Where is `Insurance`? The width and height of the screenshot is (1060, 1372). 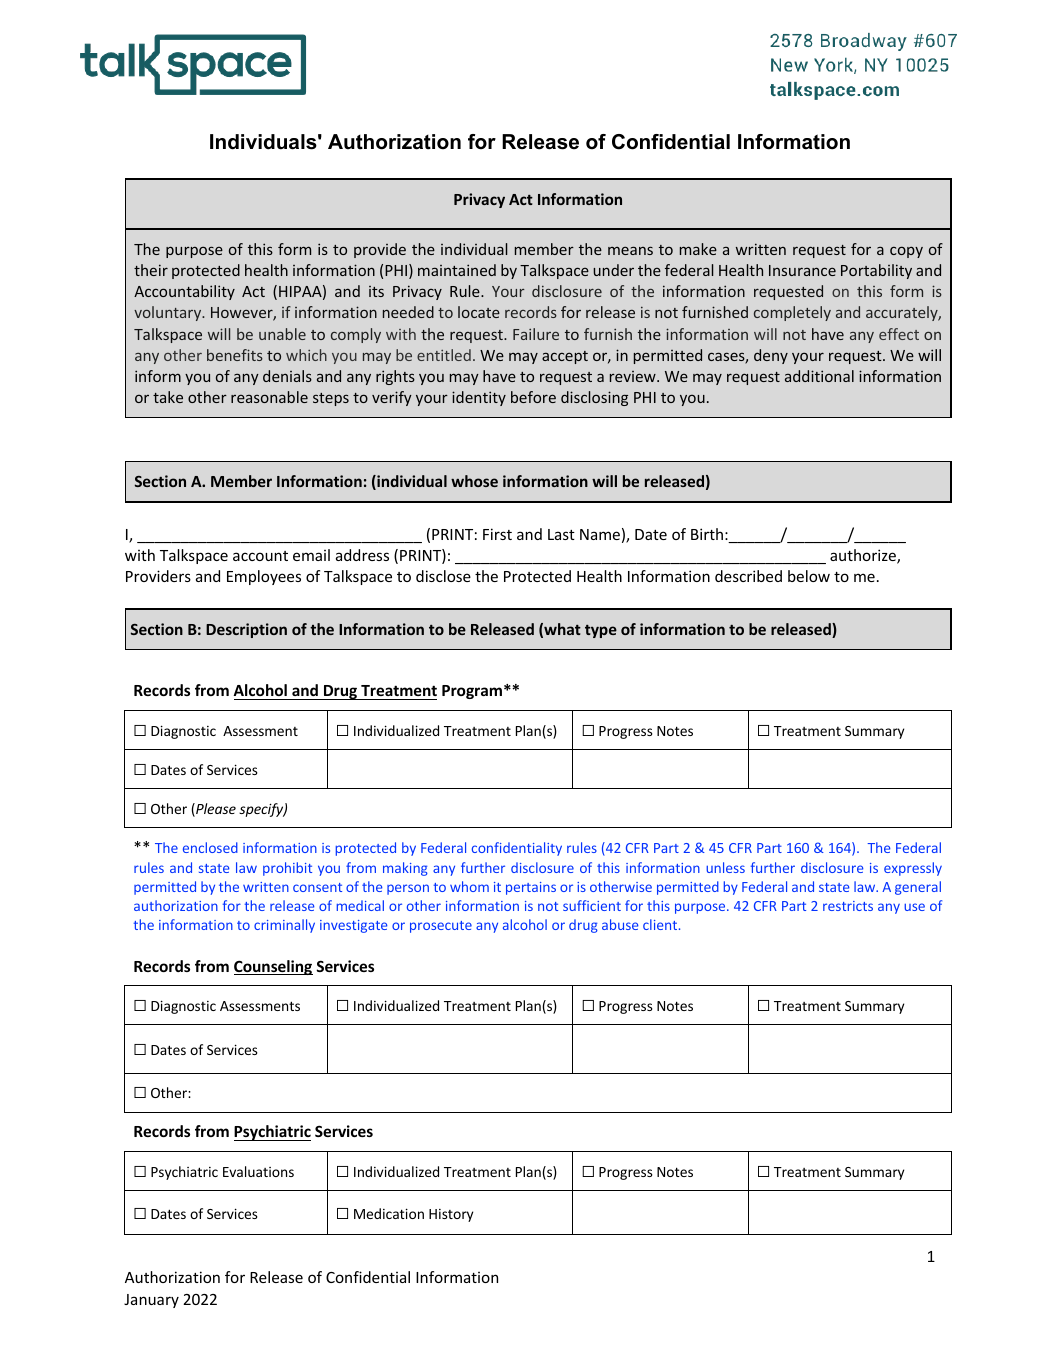 Insurance is located at coordinates (802, 270).
